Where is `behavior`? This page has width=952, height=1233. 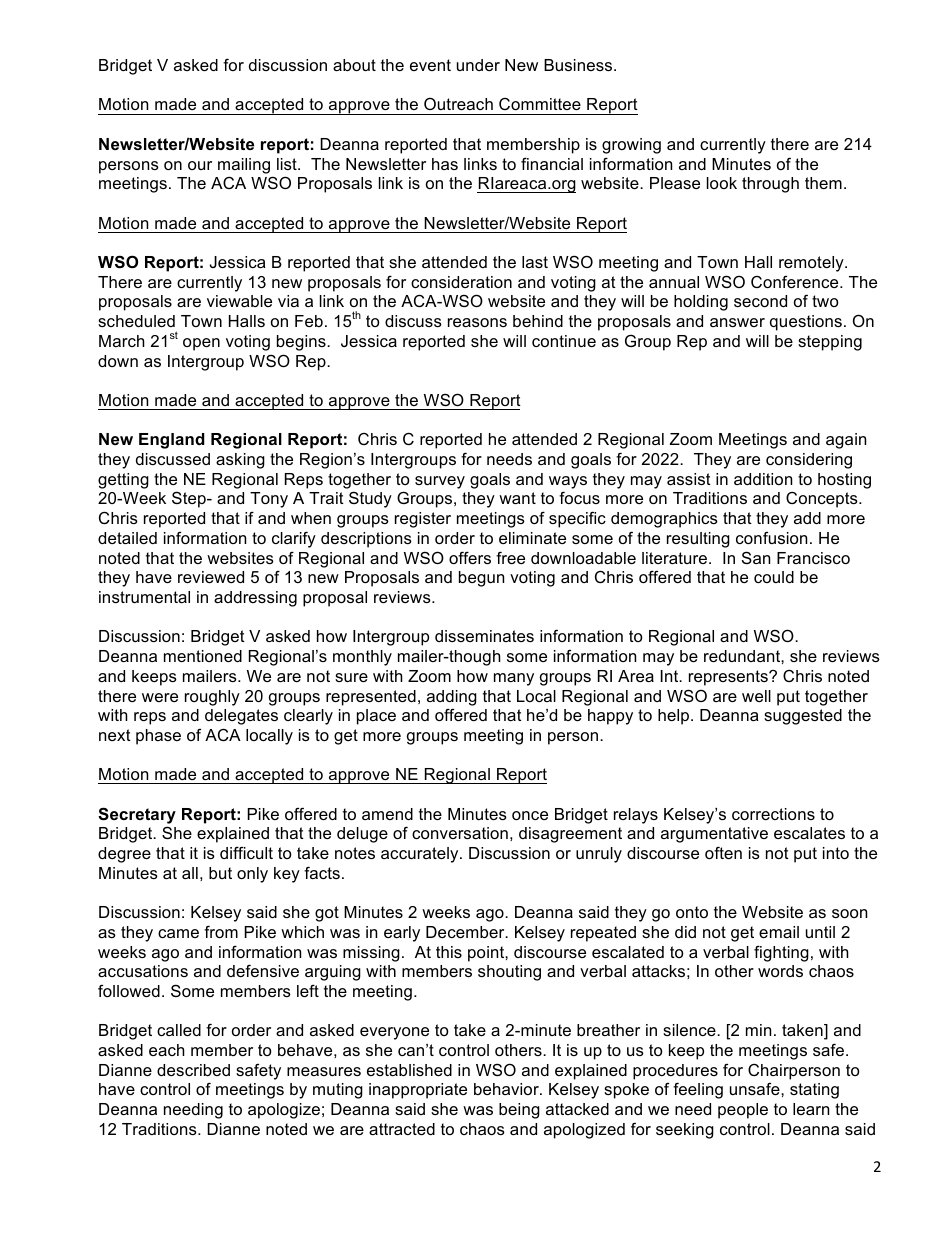
behavior is located at coordinates (507, 1089).
